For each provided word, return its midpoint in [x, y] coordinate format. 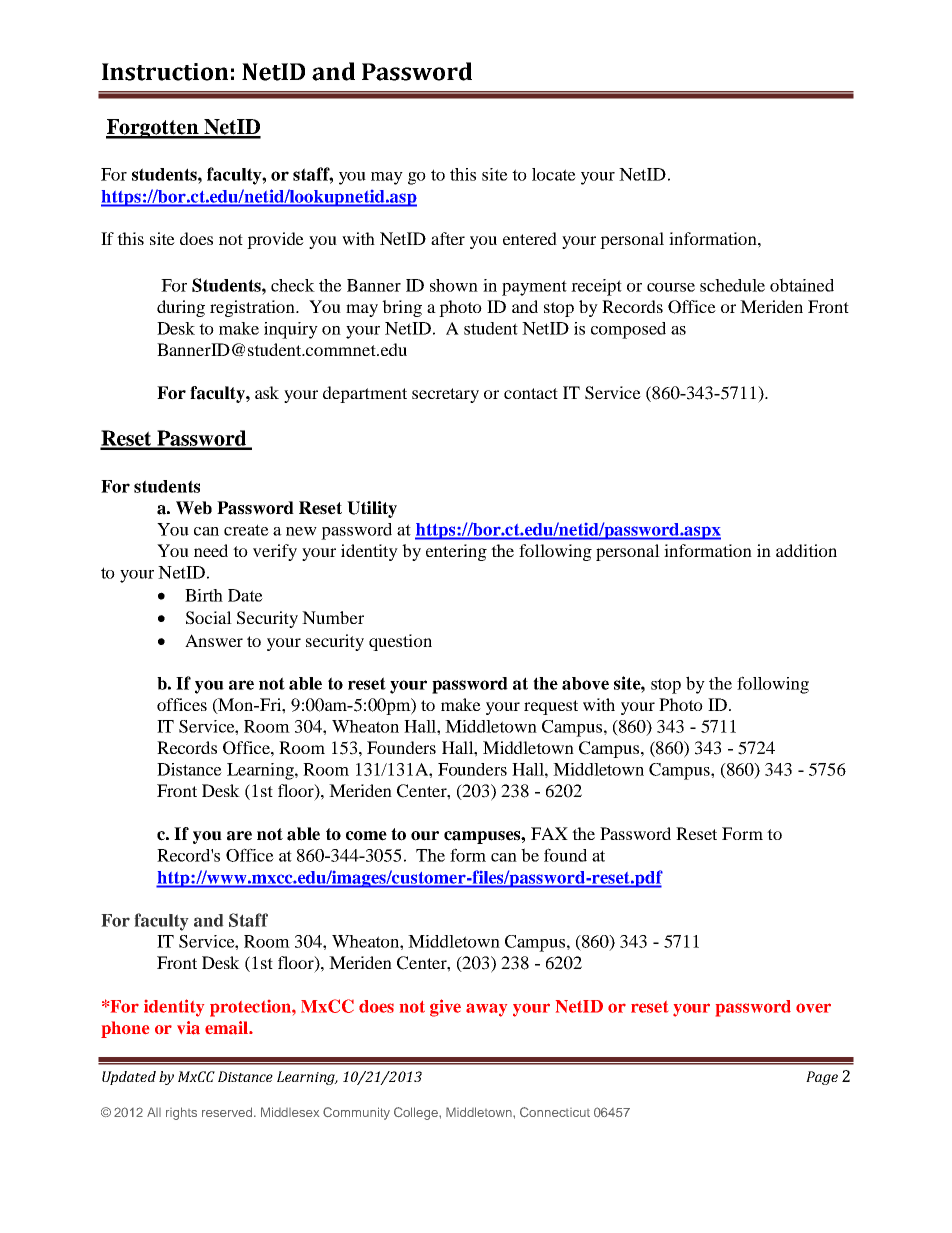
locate [554, 174]
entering [456, 552]
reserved [228, 1112]
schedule [732, 285]
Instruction [165, 72]
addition [806, 550]
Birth [204, 595]
